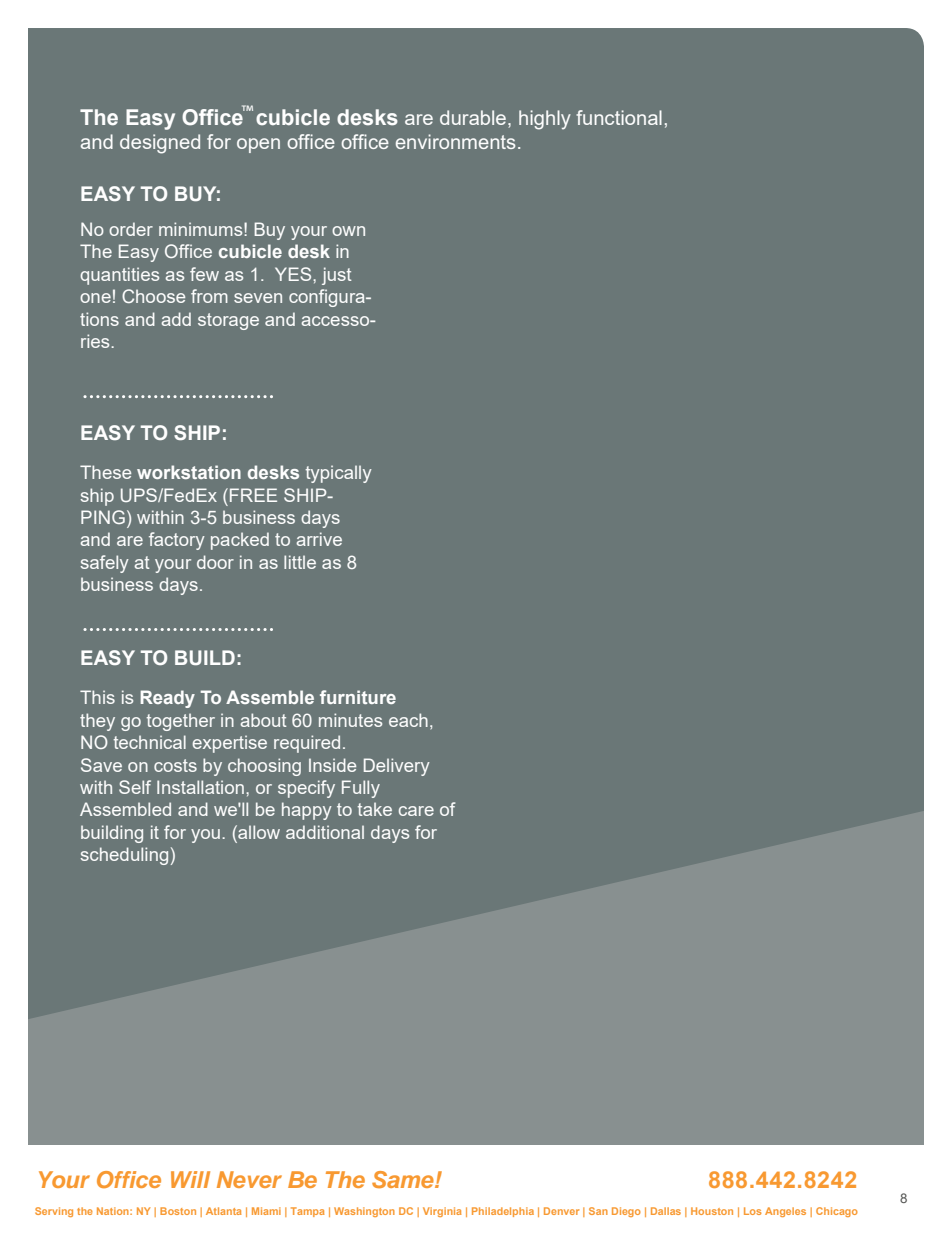 The image size is (952, 1233). What do you see at coordinates (337, 276) in the page?
I see `just` at bounding box center [337, 276].
